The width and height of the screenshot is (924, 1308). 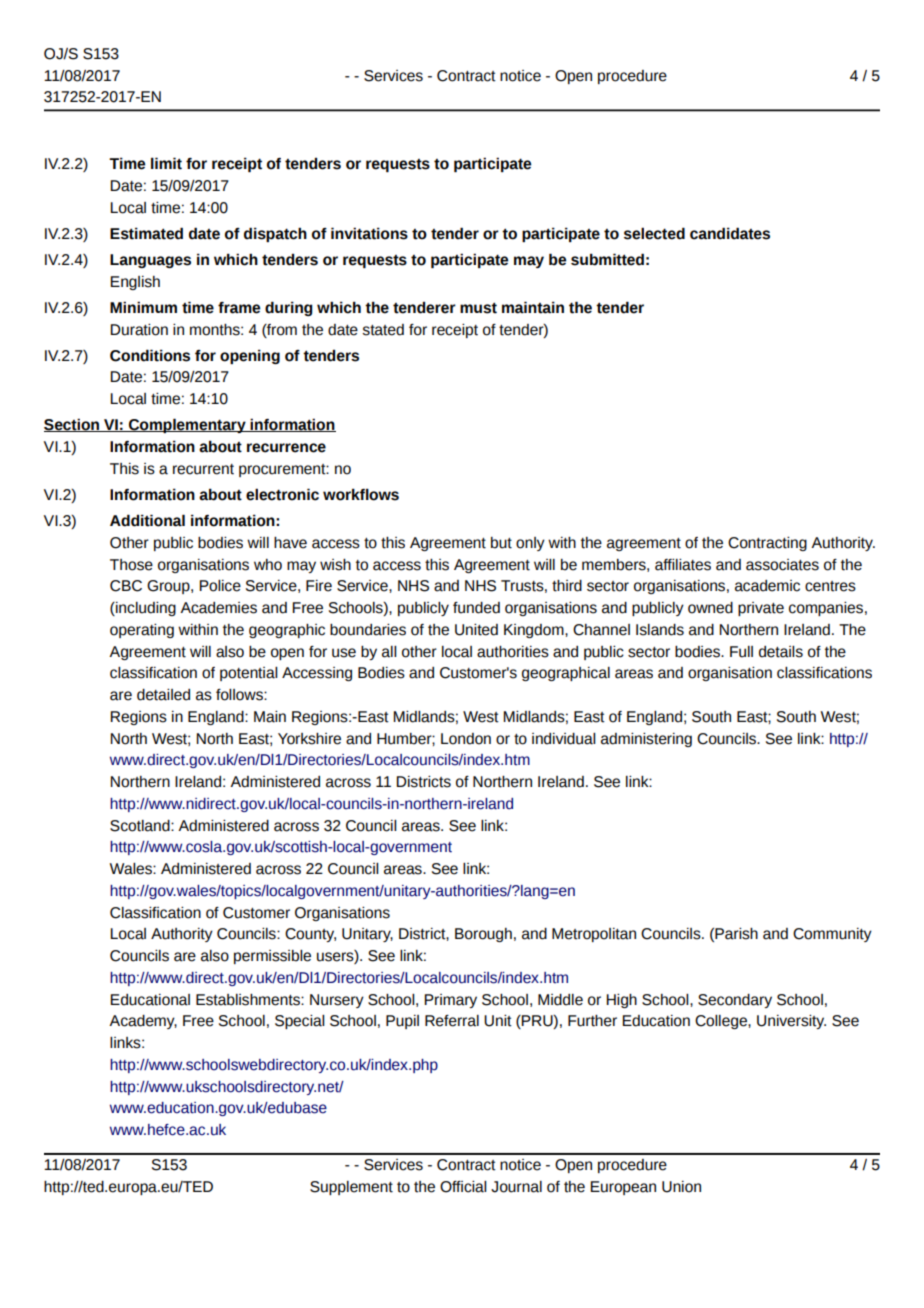 I want to click on limit, so click(x=166, y=163).
